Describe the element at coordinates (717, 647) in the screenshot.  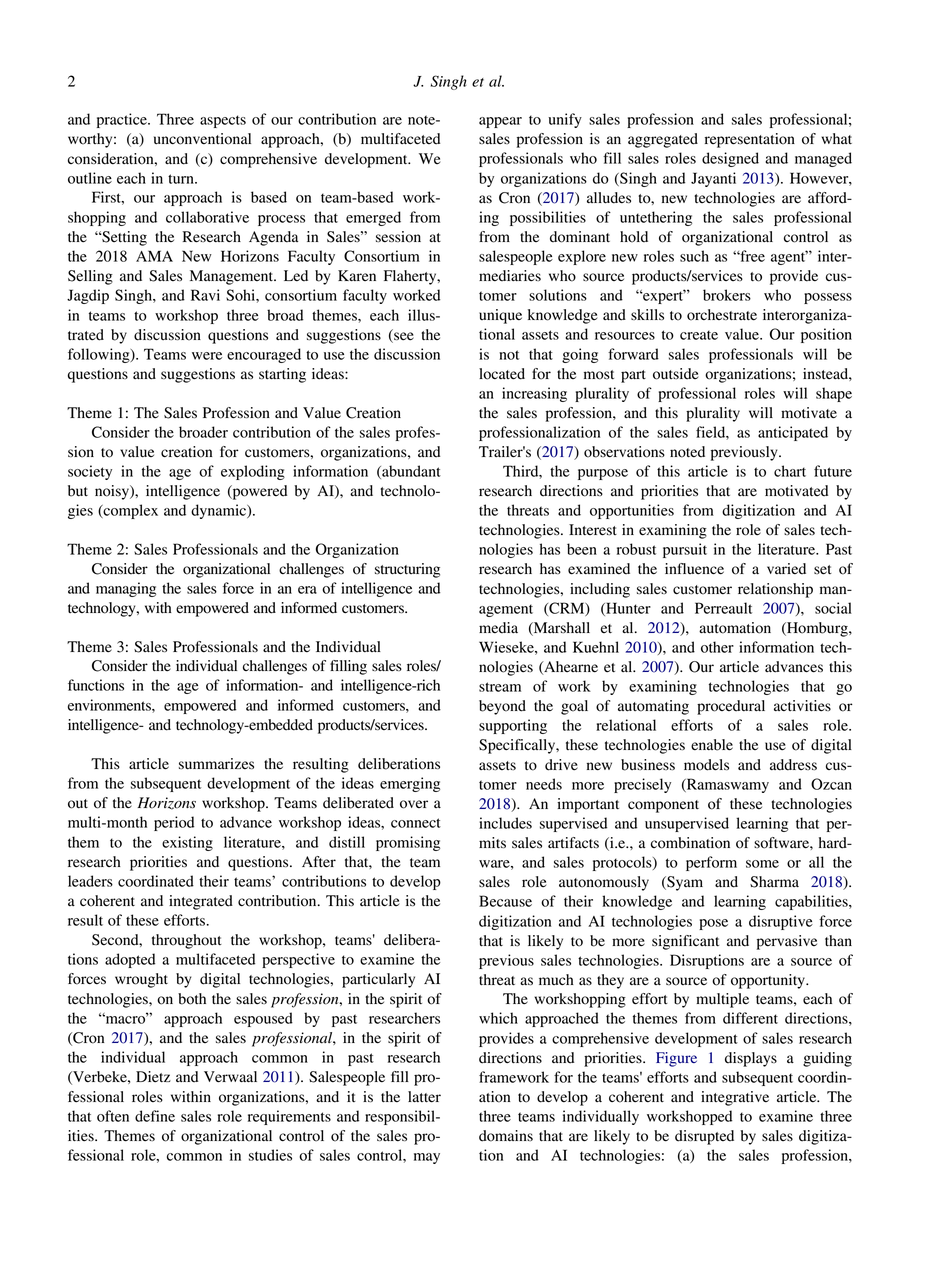
I see `other` at that location.
